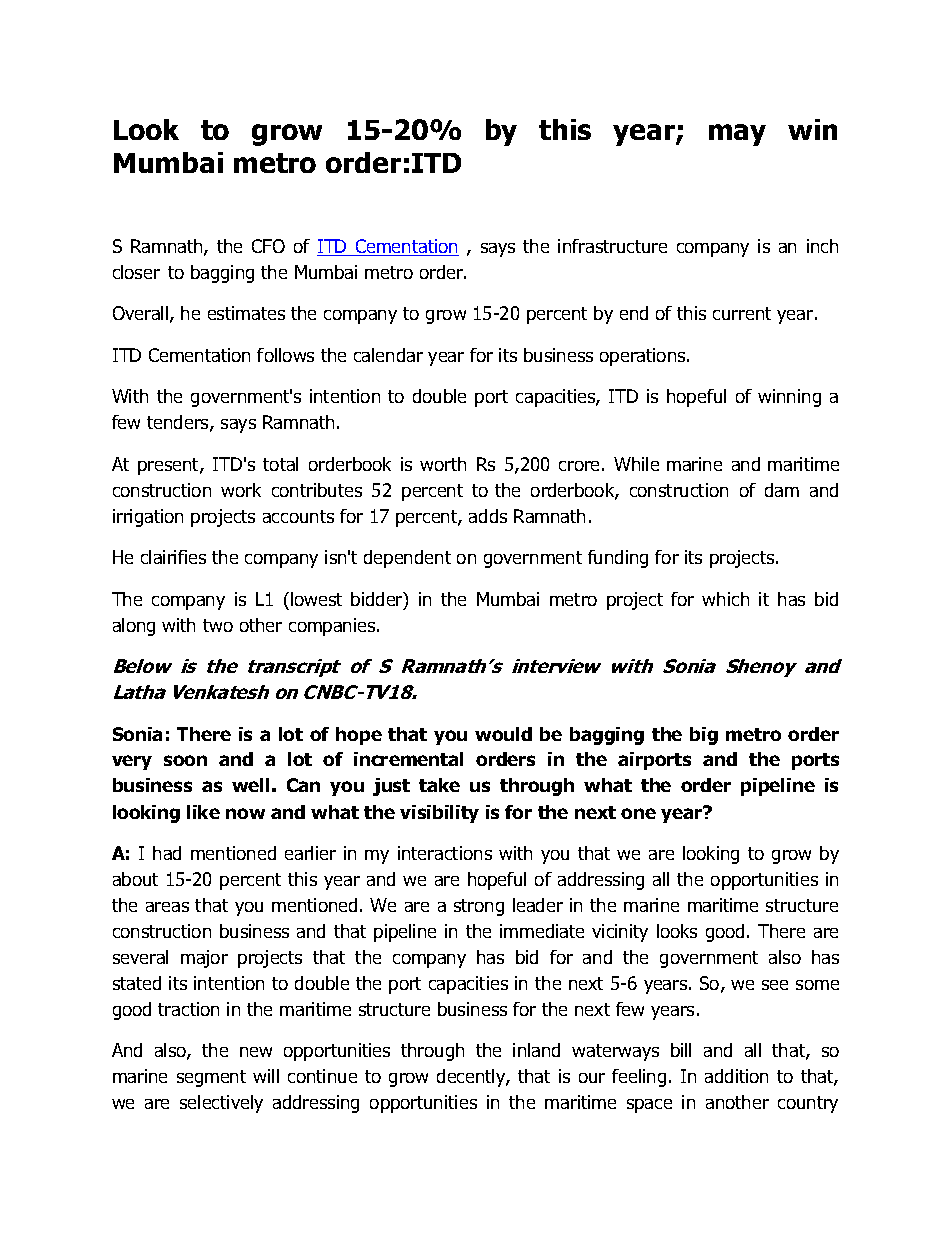  I want to click on segment, so click(211, 1078).
